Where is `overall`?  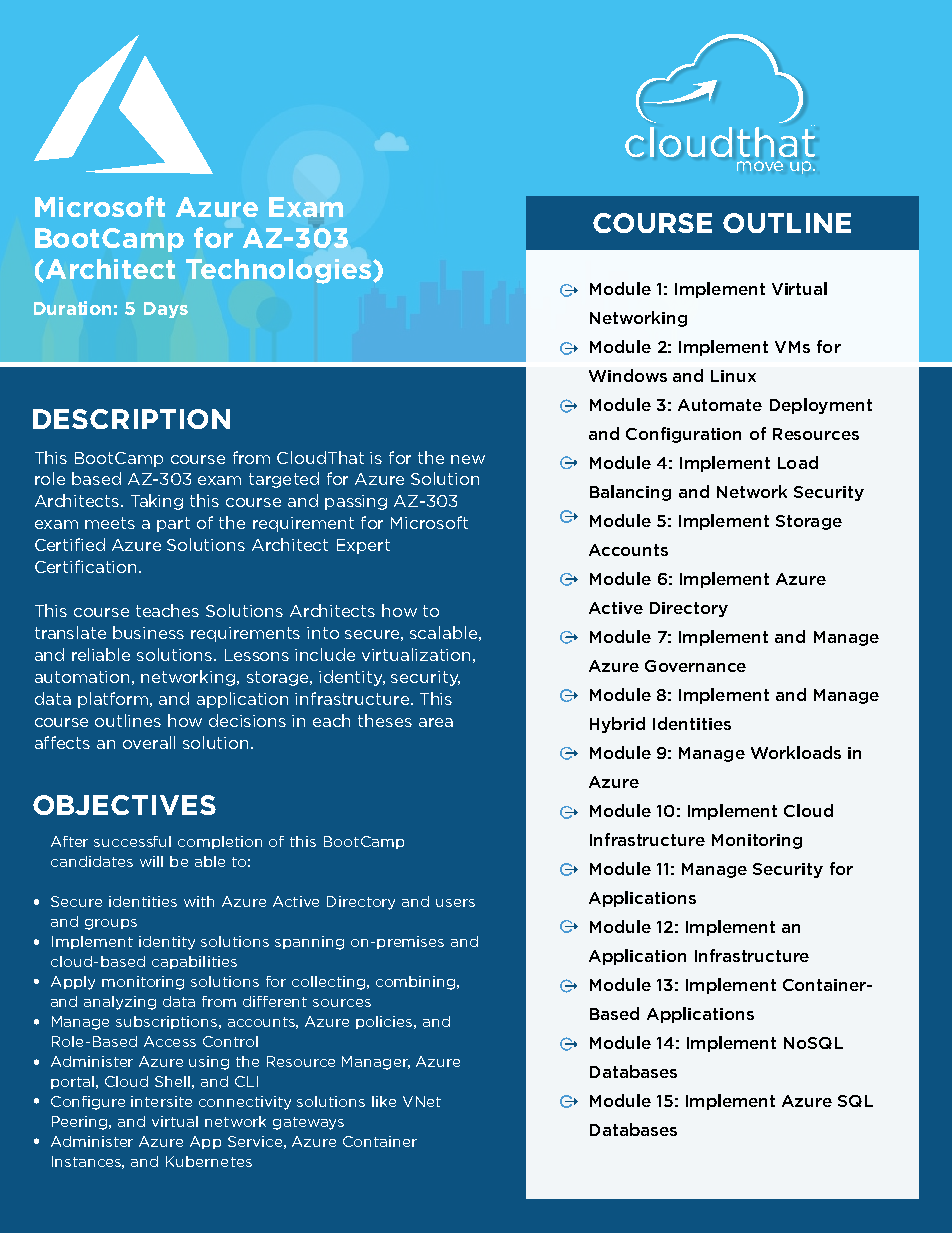 overall is located at coordinates (149, 742).
